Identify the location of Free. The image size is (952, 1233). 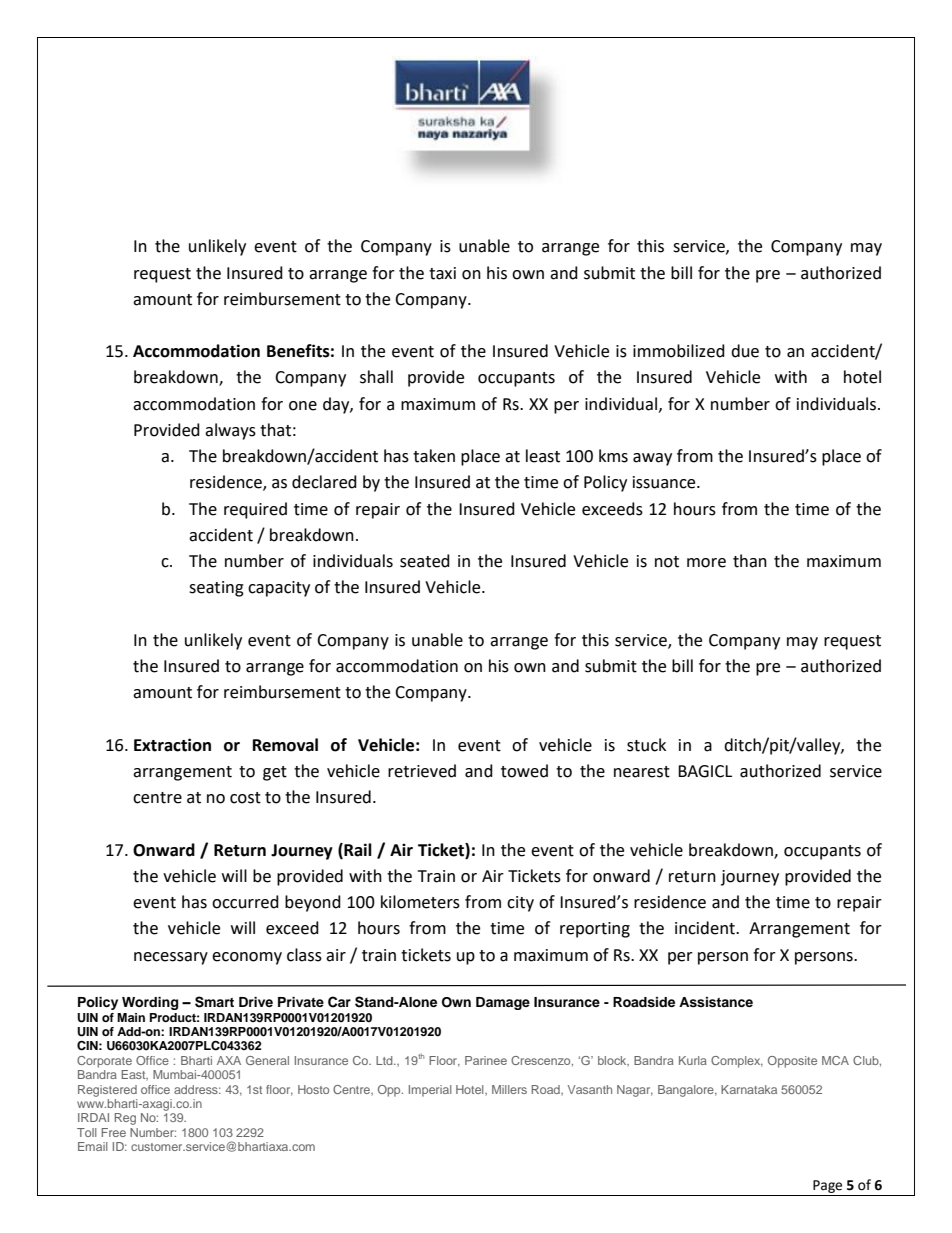
(113, 1132).
